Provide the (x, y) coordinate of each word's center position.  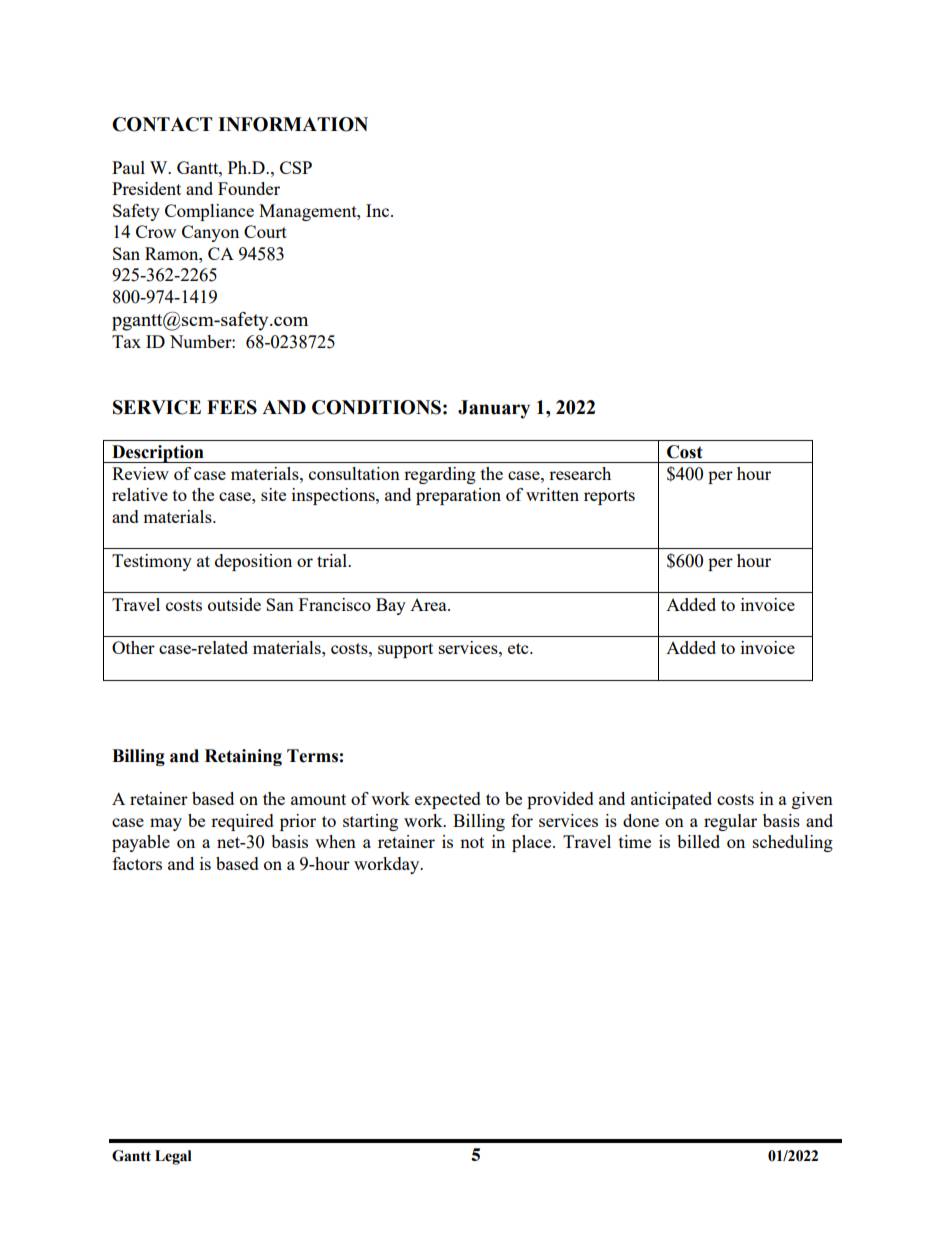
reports (609, 497)
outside (234, 604)
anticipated (671, 800)
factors (137, 863)
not (472, 842)
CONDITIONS (376, 407)
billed (698, 841)
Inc (379, 210)
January (494, 409)
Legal (173, 1157)
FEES (232, 407)
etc (519, 648)
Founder (249, 188)
